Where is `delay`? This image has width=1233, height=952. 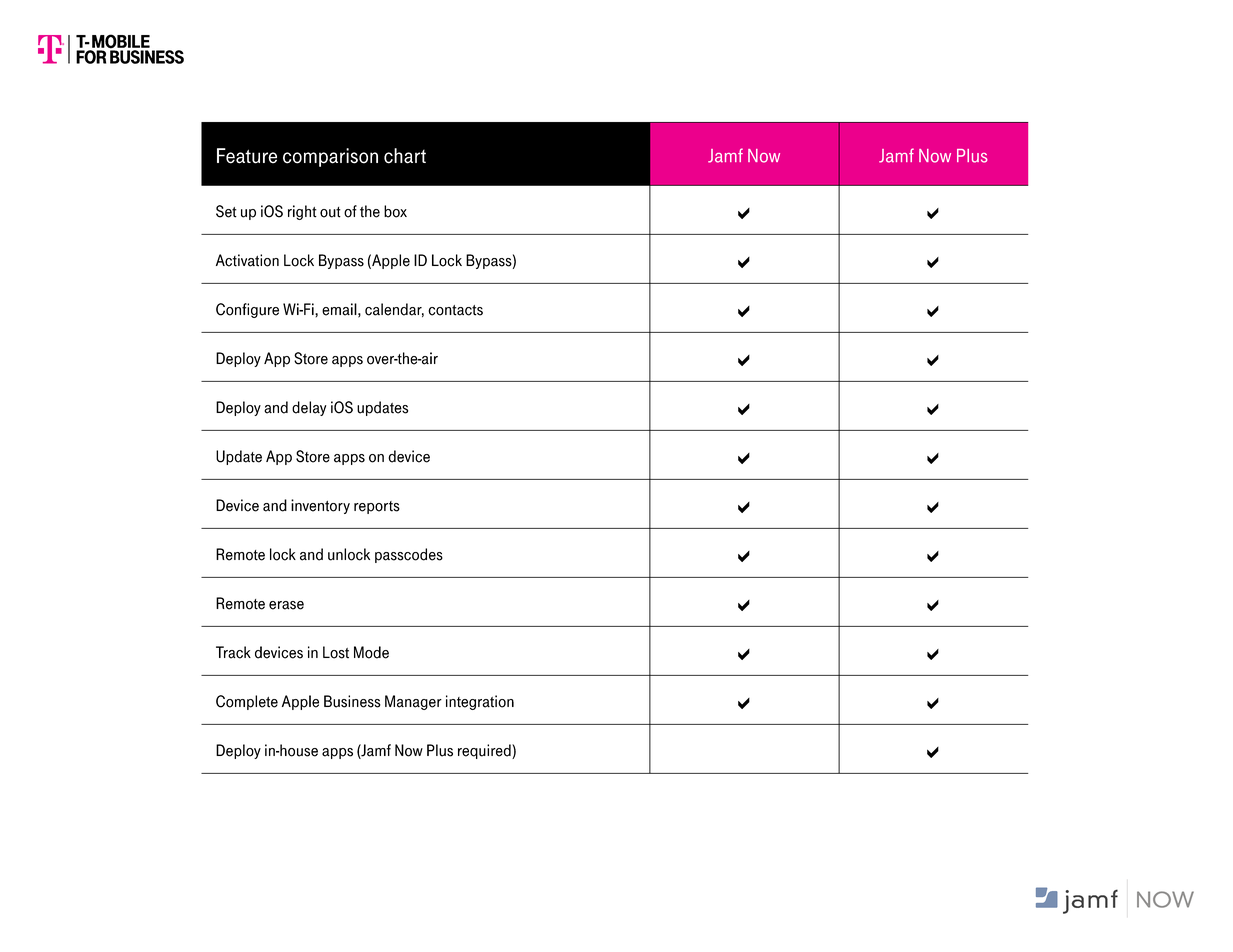
delay is located at coordinates (309, 408).
